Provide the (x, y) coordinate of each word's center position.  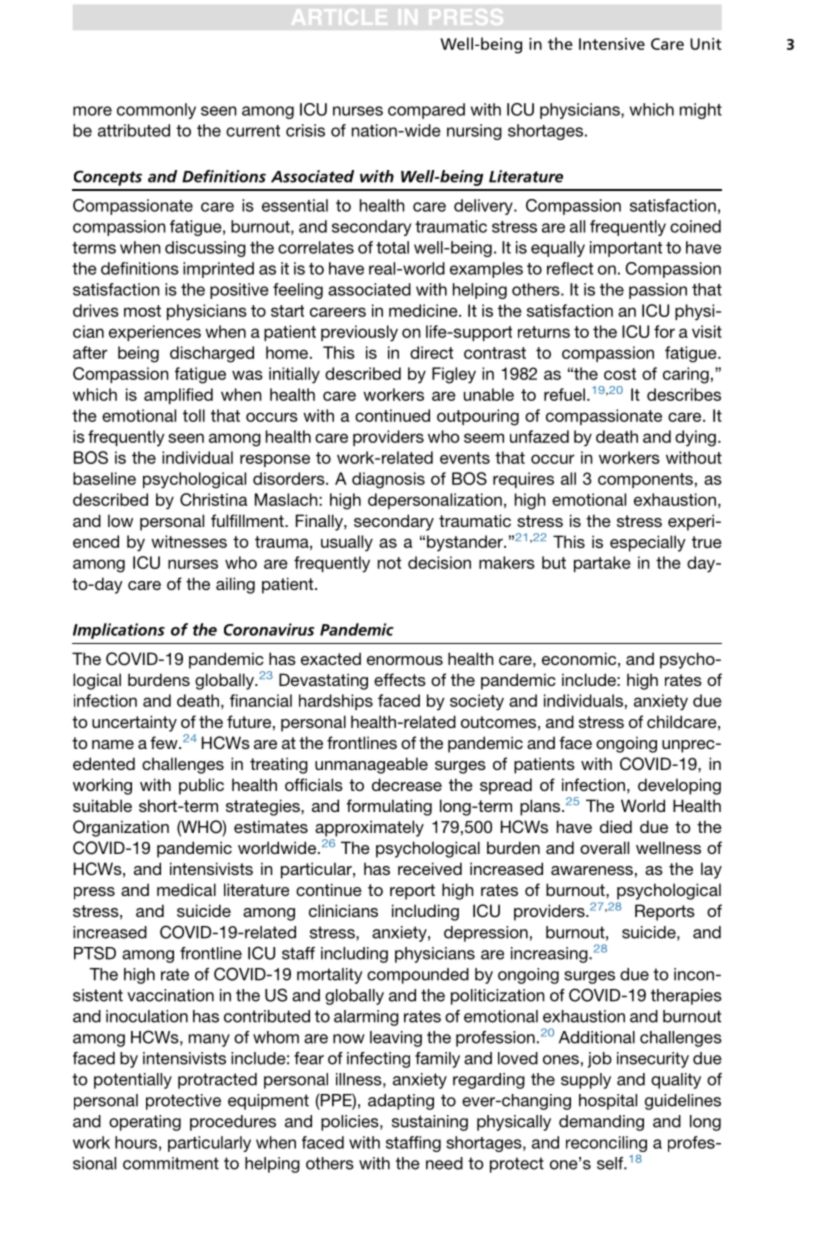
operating (145, 1123)
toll (194, 415)
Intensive (612, 44)
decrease (407, 784)
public (201, 786)
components (645, 480)
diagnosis (388, 480)
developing (679, 786)
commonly (156, 111)
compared (426, 111)
